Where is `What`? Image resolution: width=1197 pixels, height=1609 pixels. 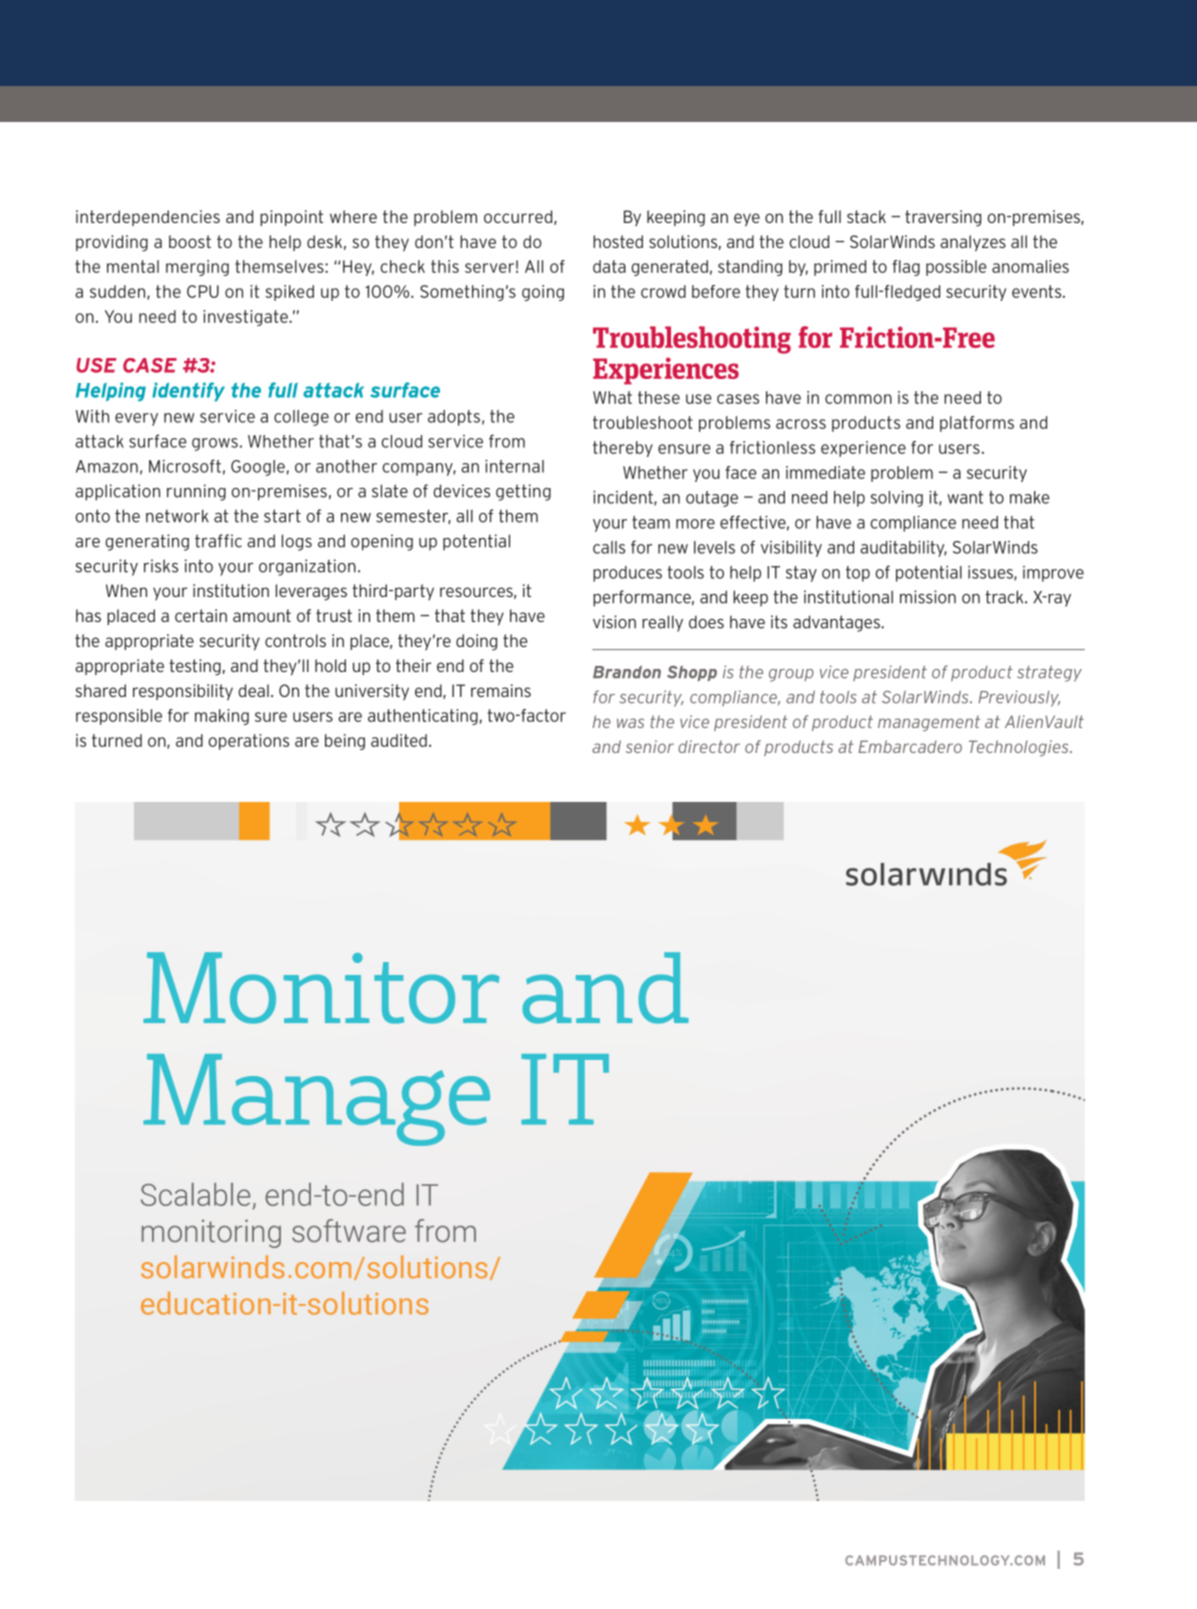 What is located at coordinates (612, 397).
